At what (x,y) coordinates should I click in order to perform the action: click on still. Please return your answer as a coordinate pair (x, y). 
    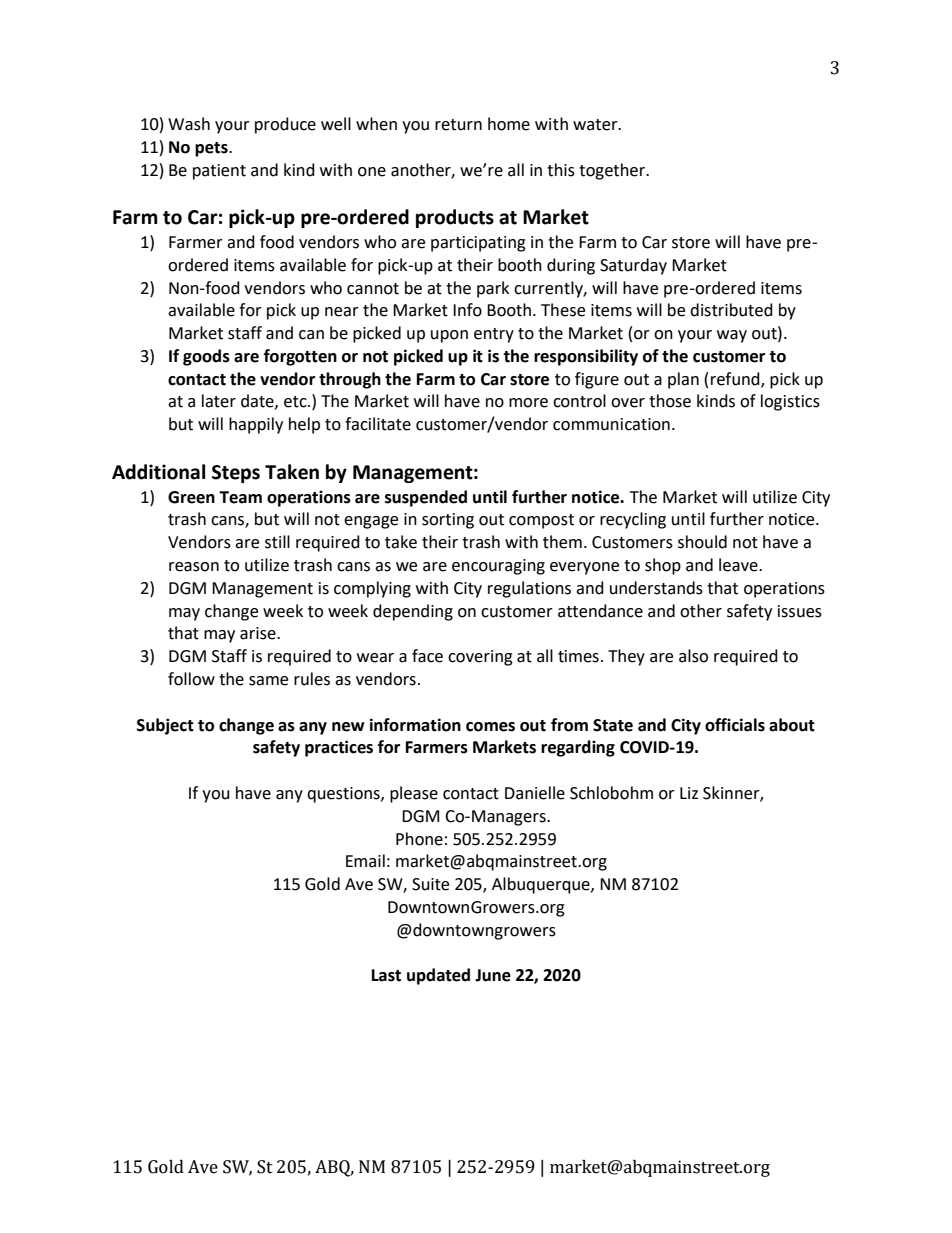
    Looking at the image, I should click on (277, 542).
